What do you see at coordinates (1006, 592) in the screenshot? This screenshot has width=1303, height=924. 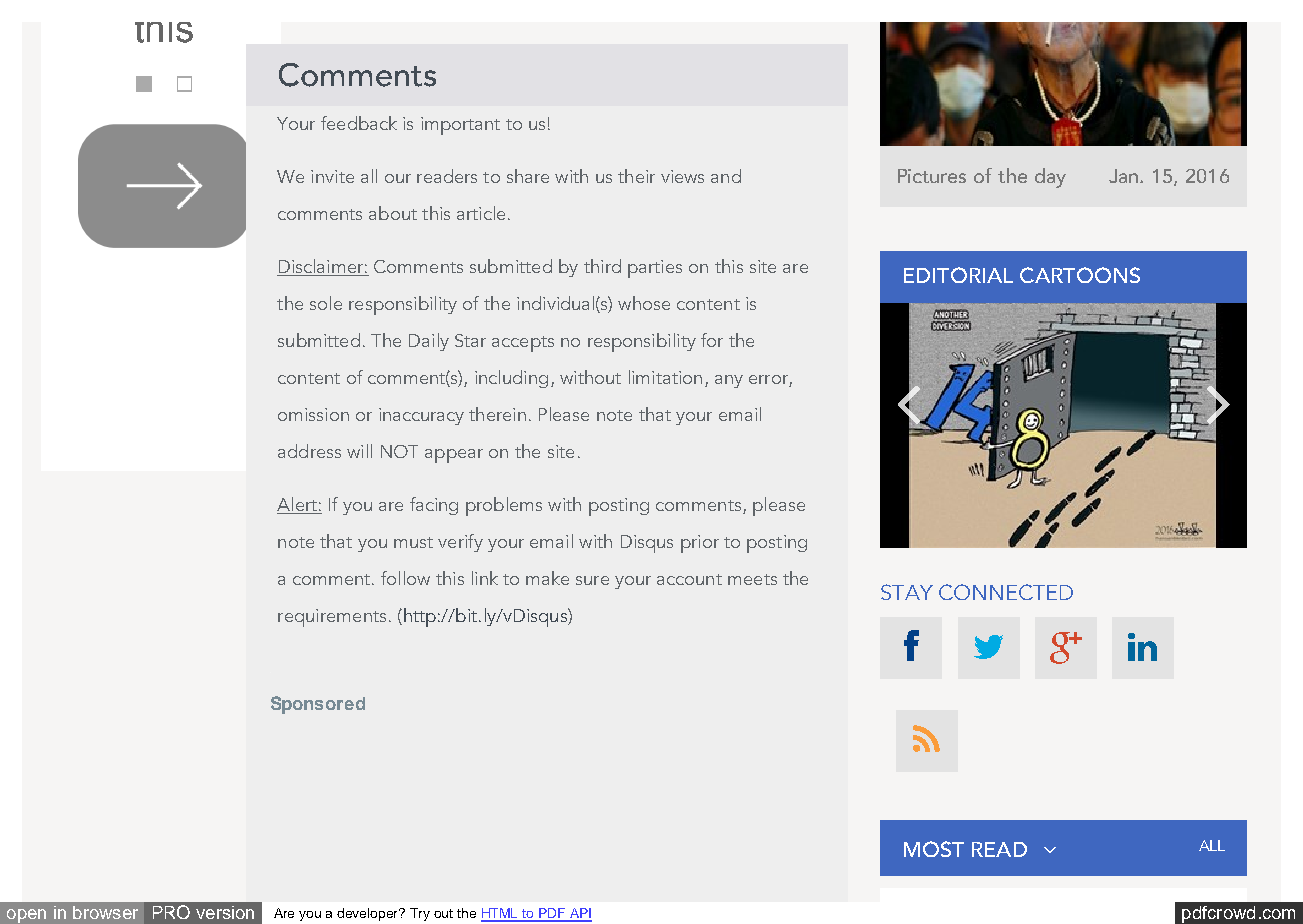 I see `CONNECTED` at bounding box center [1006, 592].
